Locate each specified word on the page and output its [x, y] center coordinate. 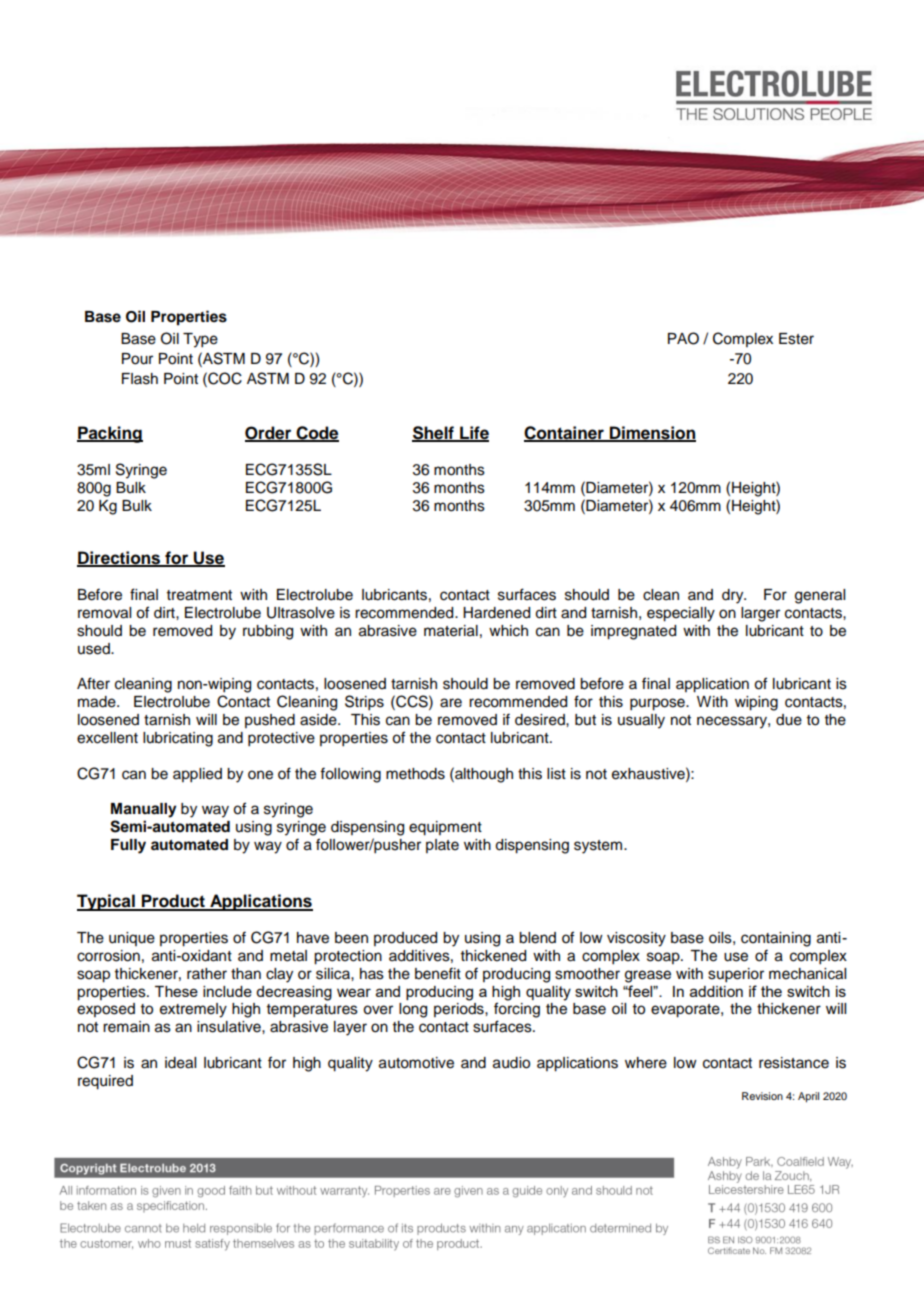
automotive [416, 1063]
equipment [445, 828]
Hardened [496, 613]
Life [473, 433]
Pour [137, 359]
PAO [683, 338]
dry [734, 596]
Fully [128, 846]
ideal [180, 1063]
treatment [199, 595]
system [599, 847]
